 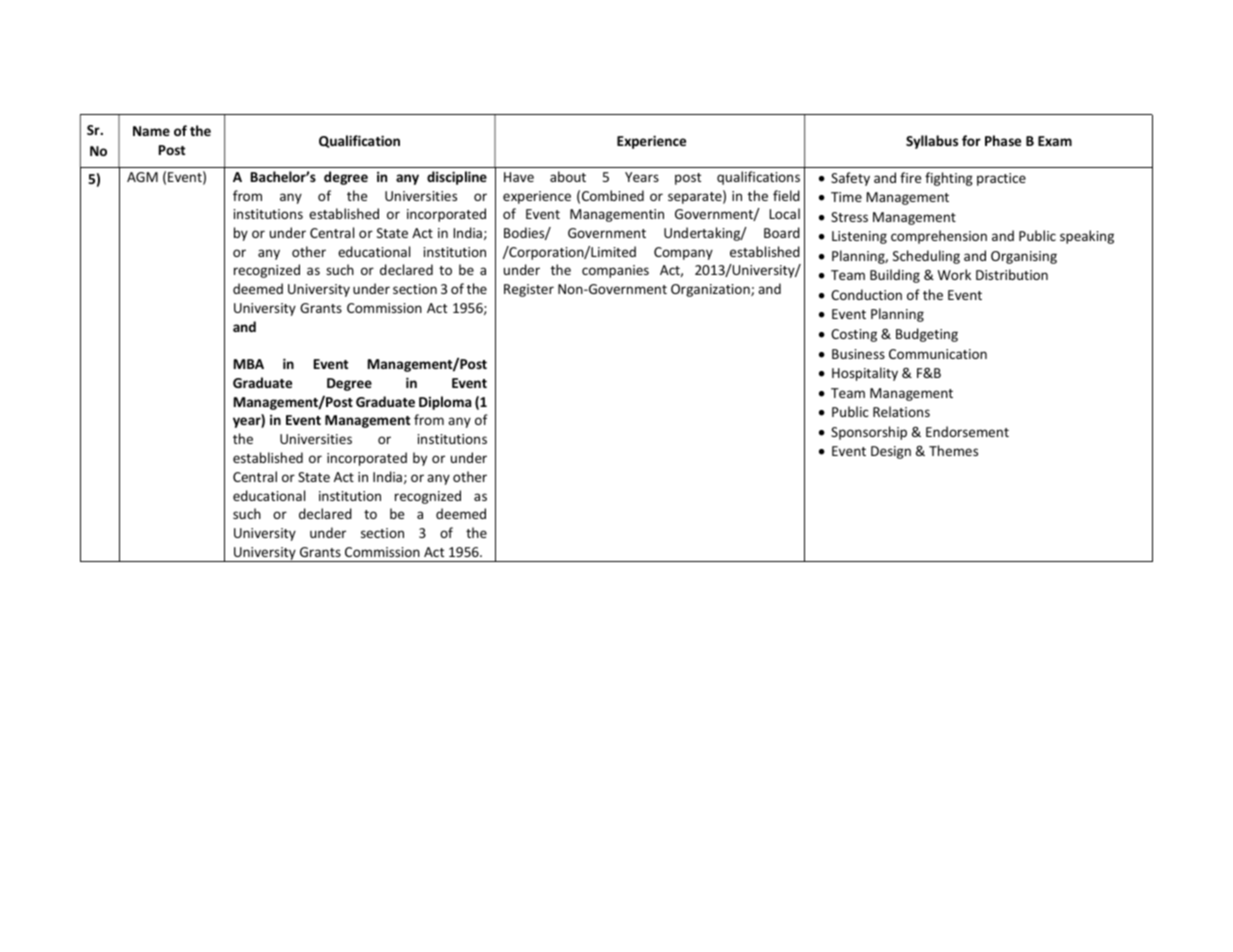 What do you see at coordinates (954, 274) in the screenshot?
I see `Work` at bounding box center [954, 274].
